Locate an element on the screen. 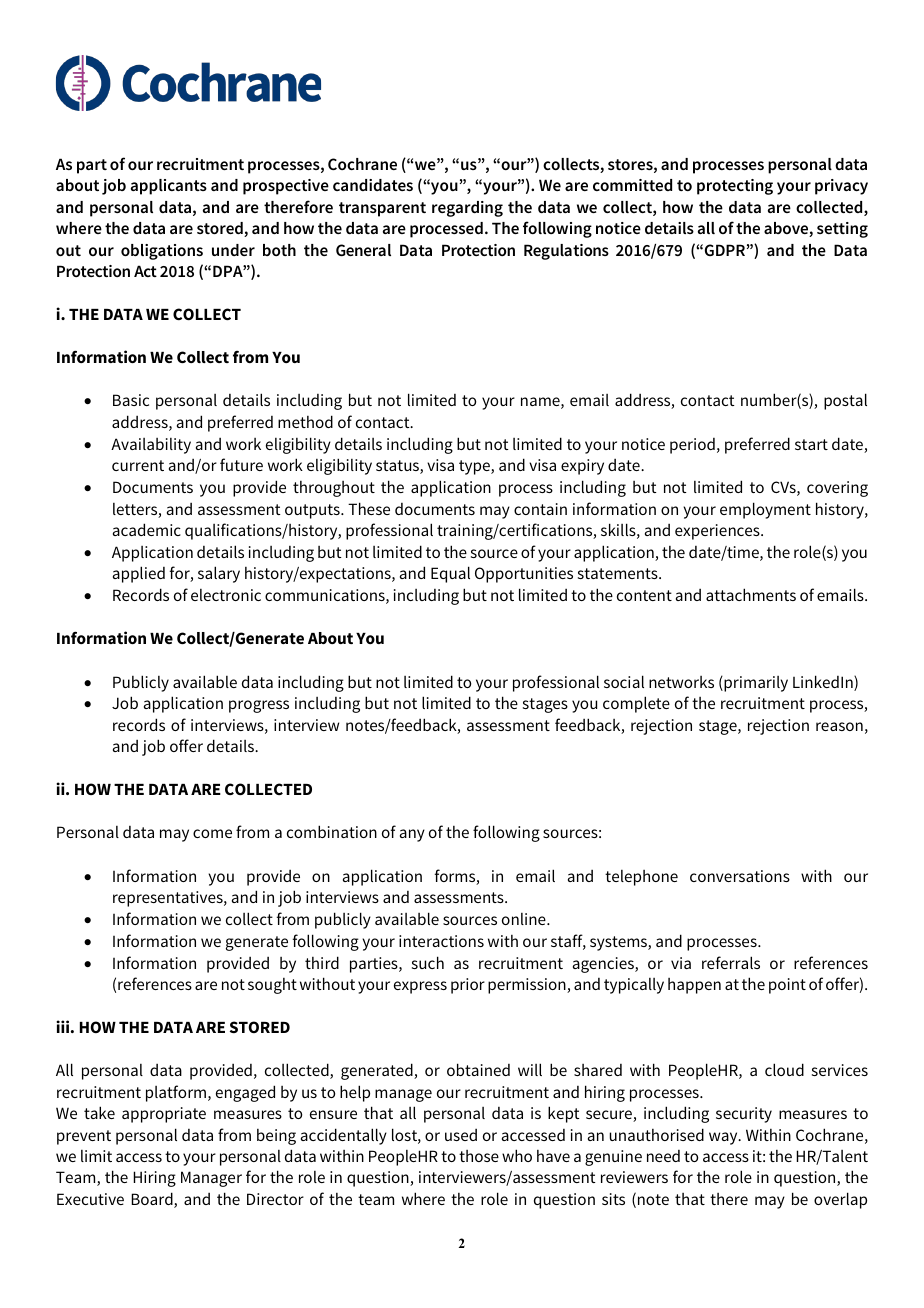  type is located at coordinates (475, 467).
